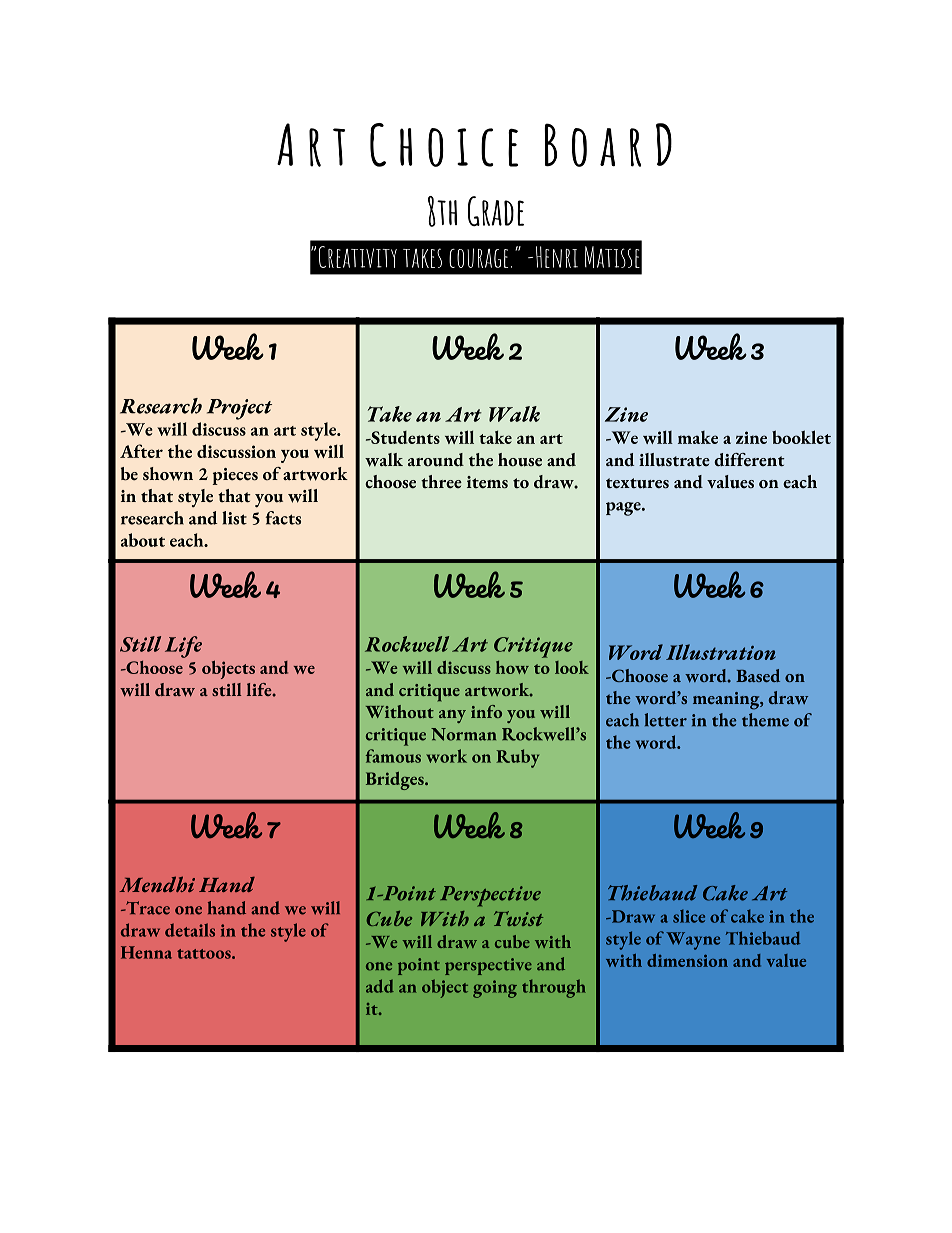  I want to click on Henri, so click(557, 257).
